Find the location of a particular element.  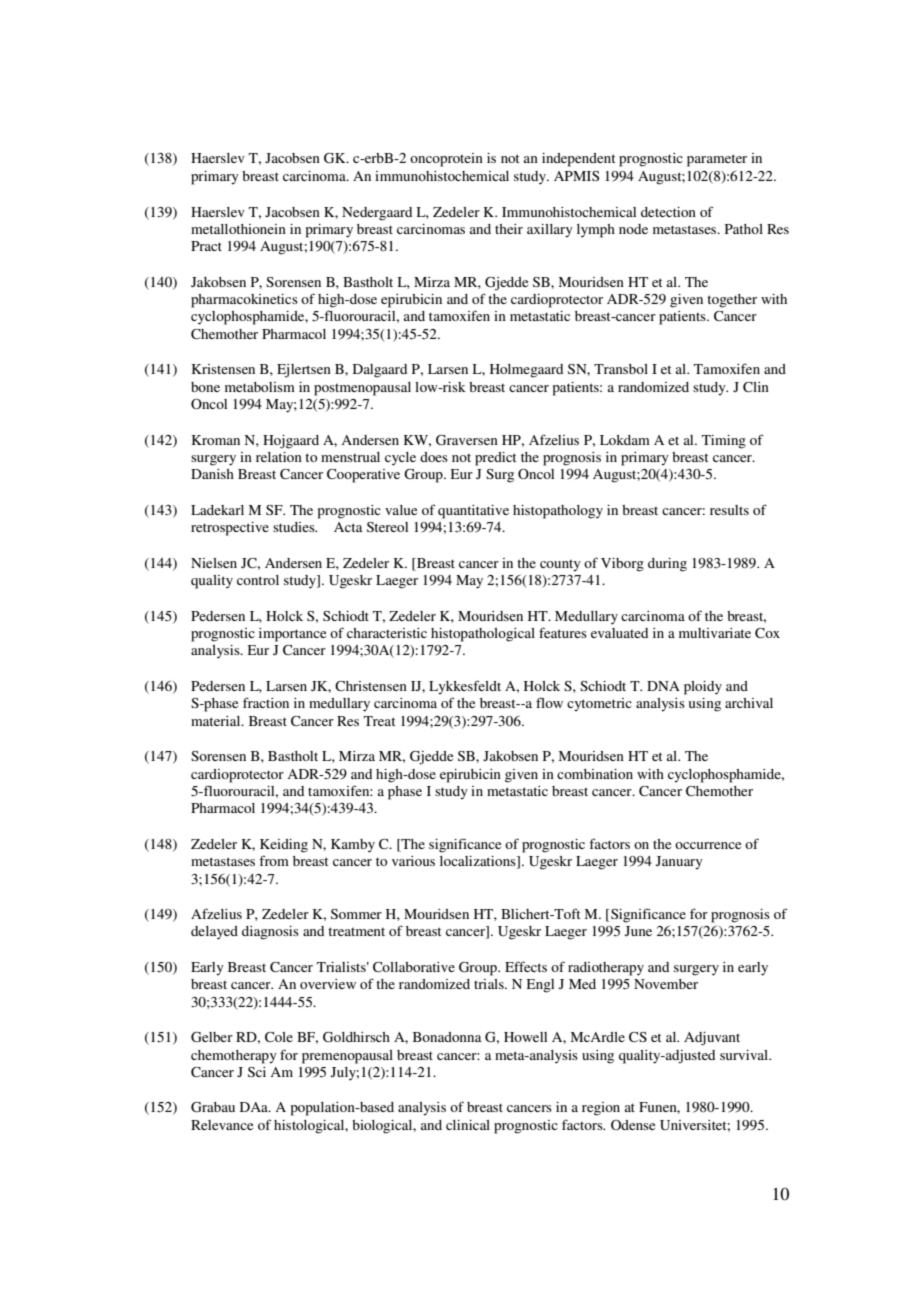

survival is located at coordinates (745, 1055).
